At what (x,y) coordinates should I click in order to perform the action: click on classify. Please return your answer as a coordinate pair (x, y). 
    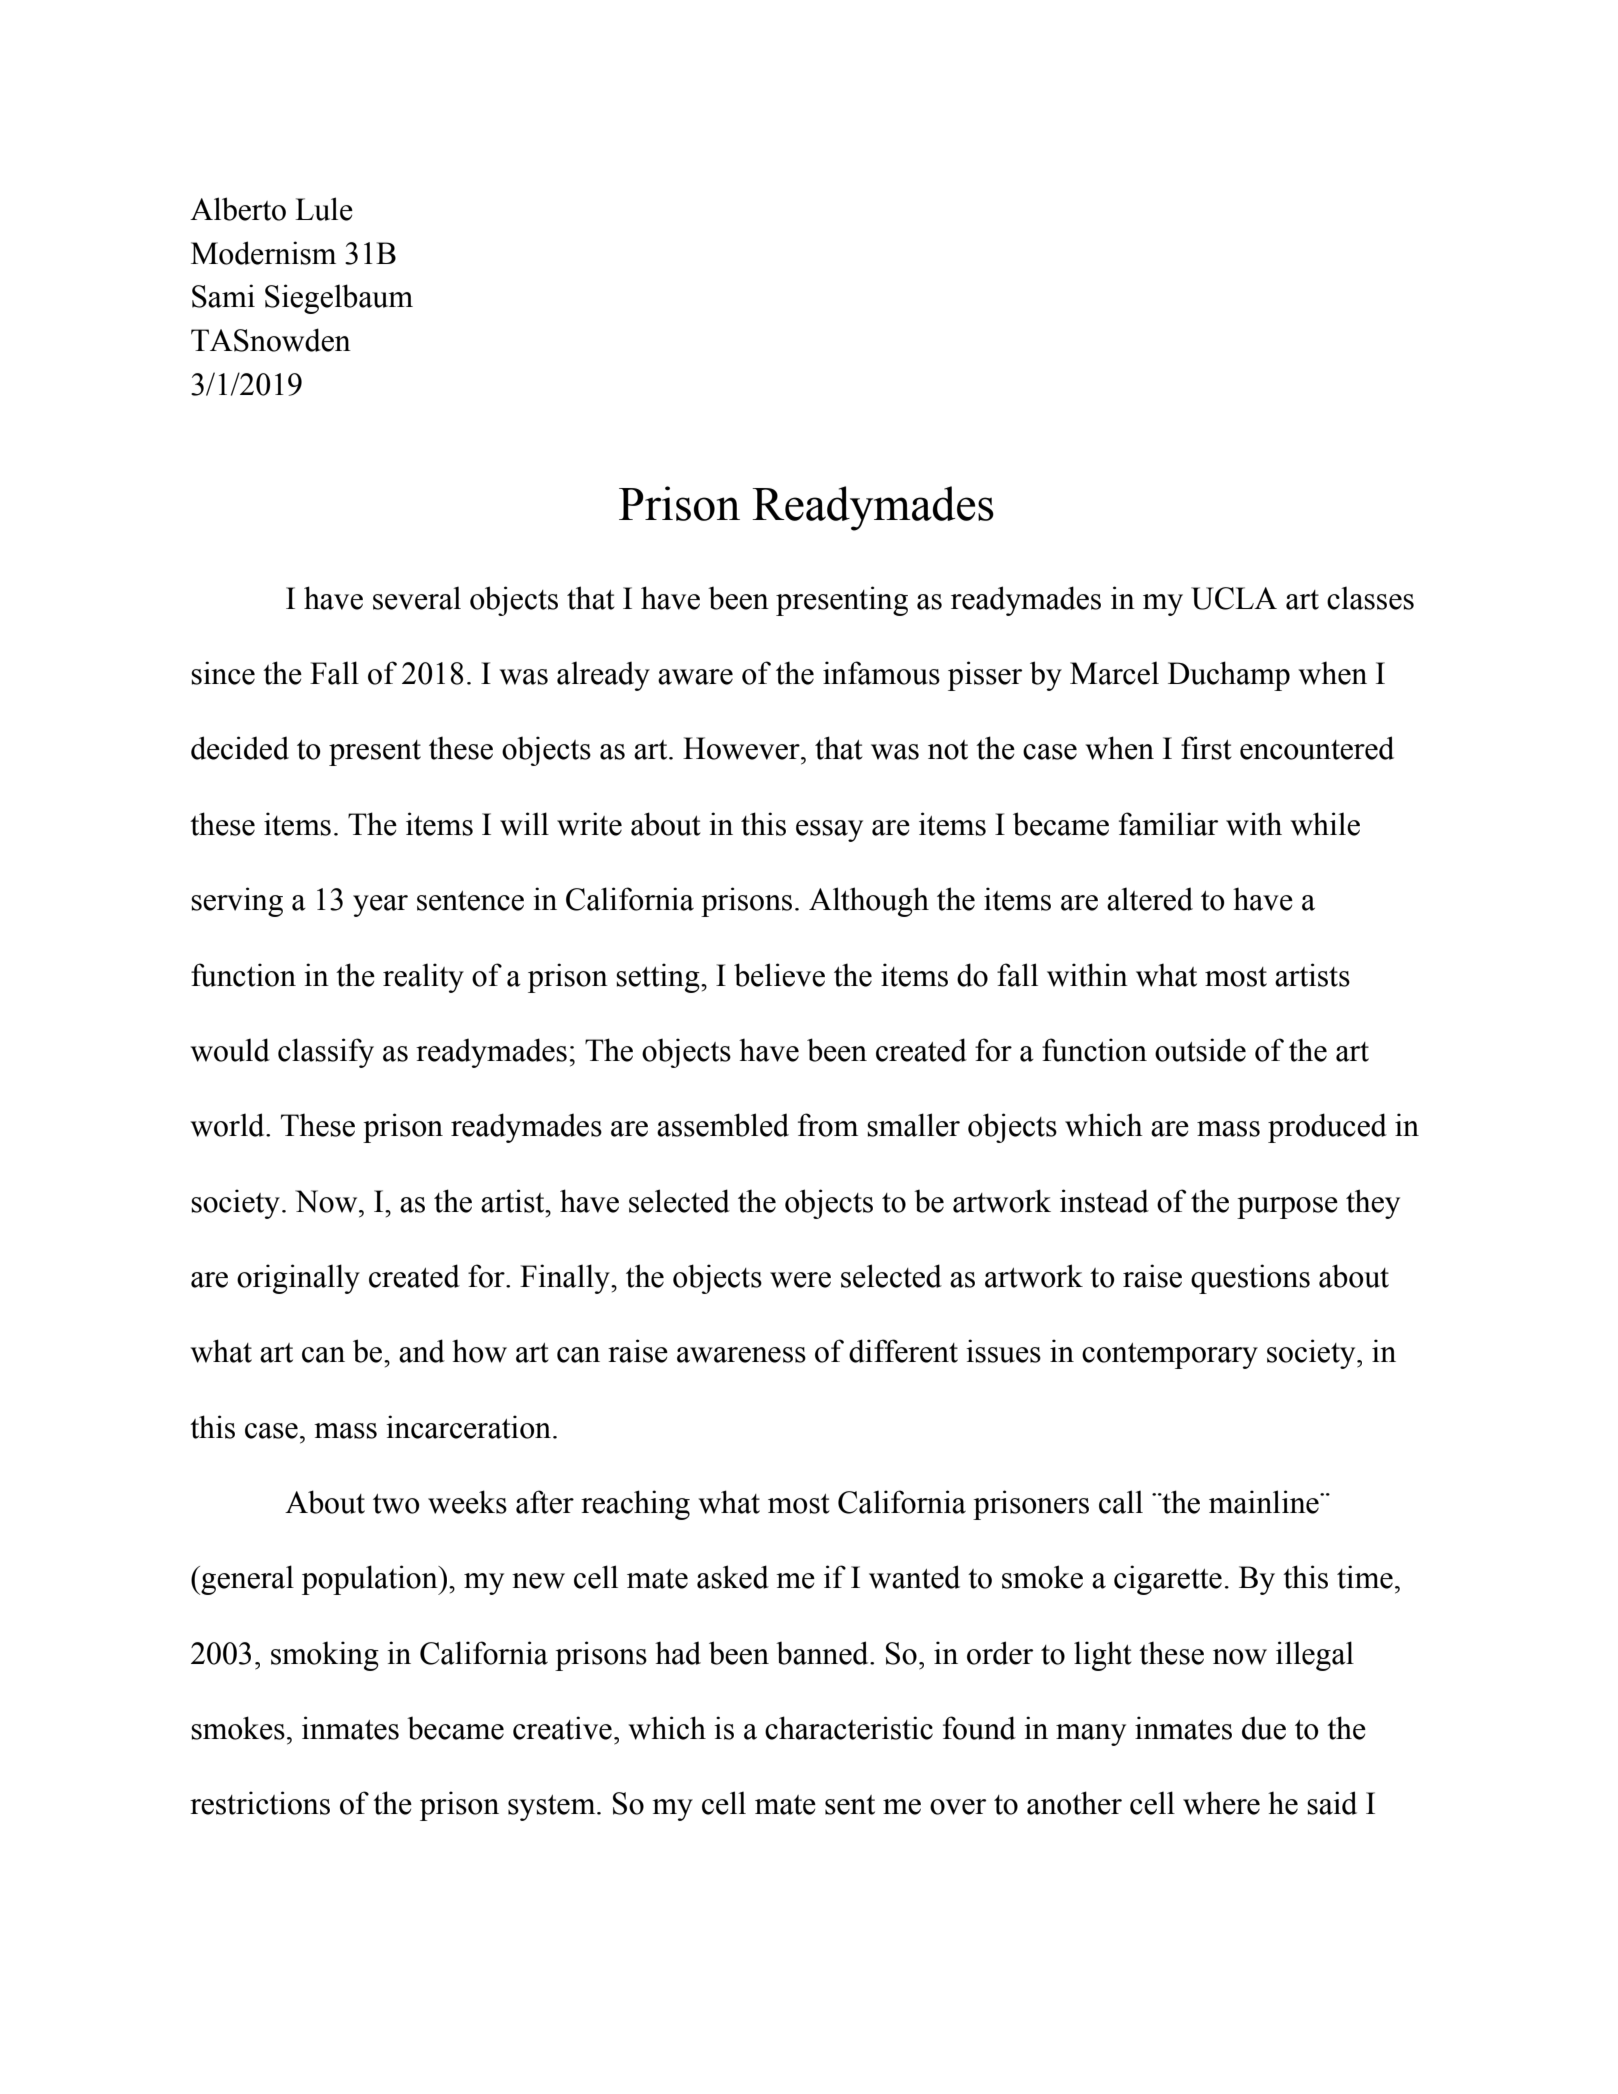
    Looking at the image, I should click on (326, 1053).
